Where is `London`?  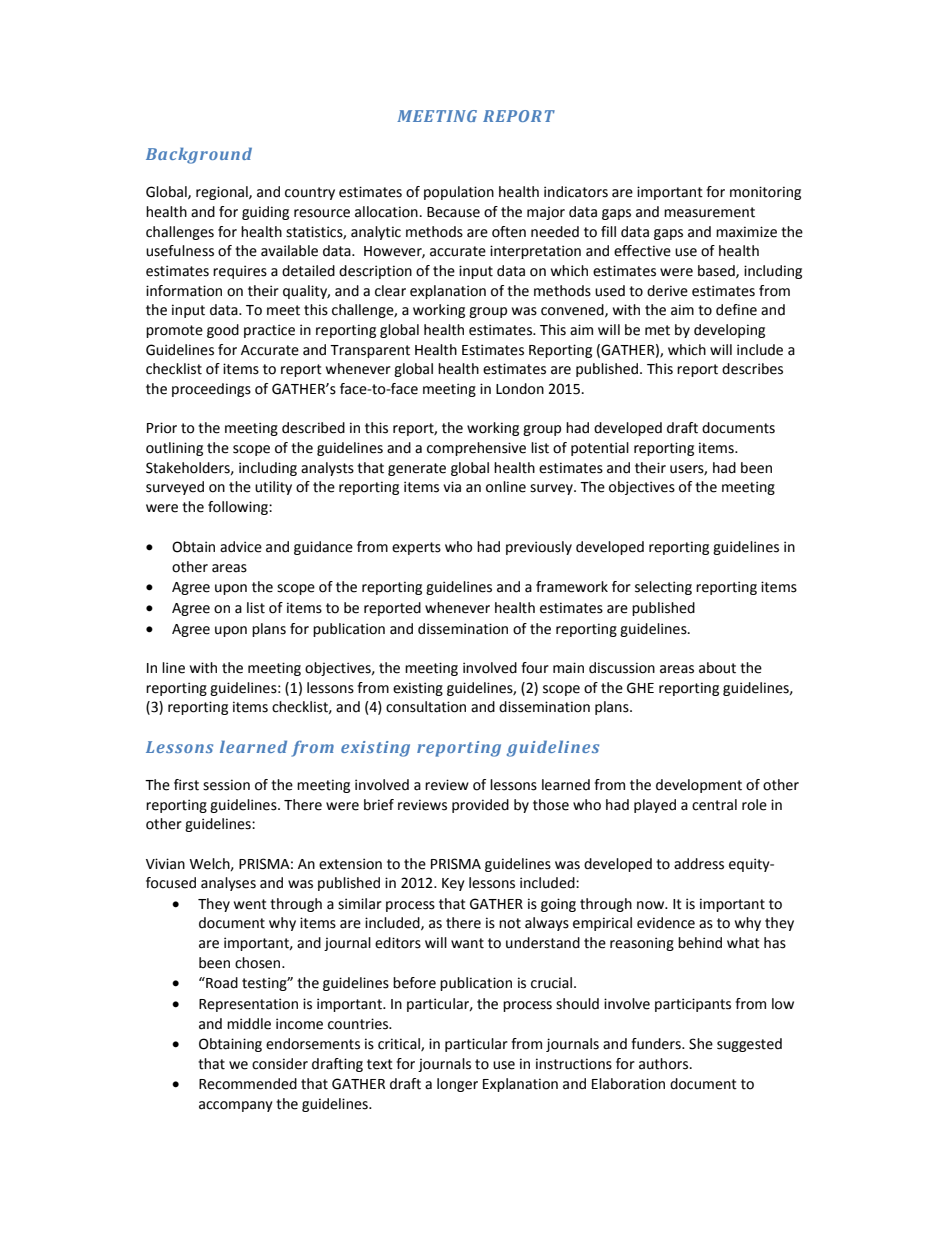
London is located at coordinates (520, 389).
